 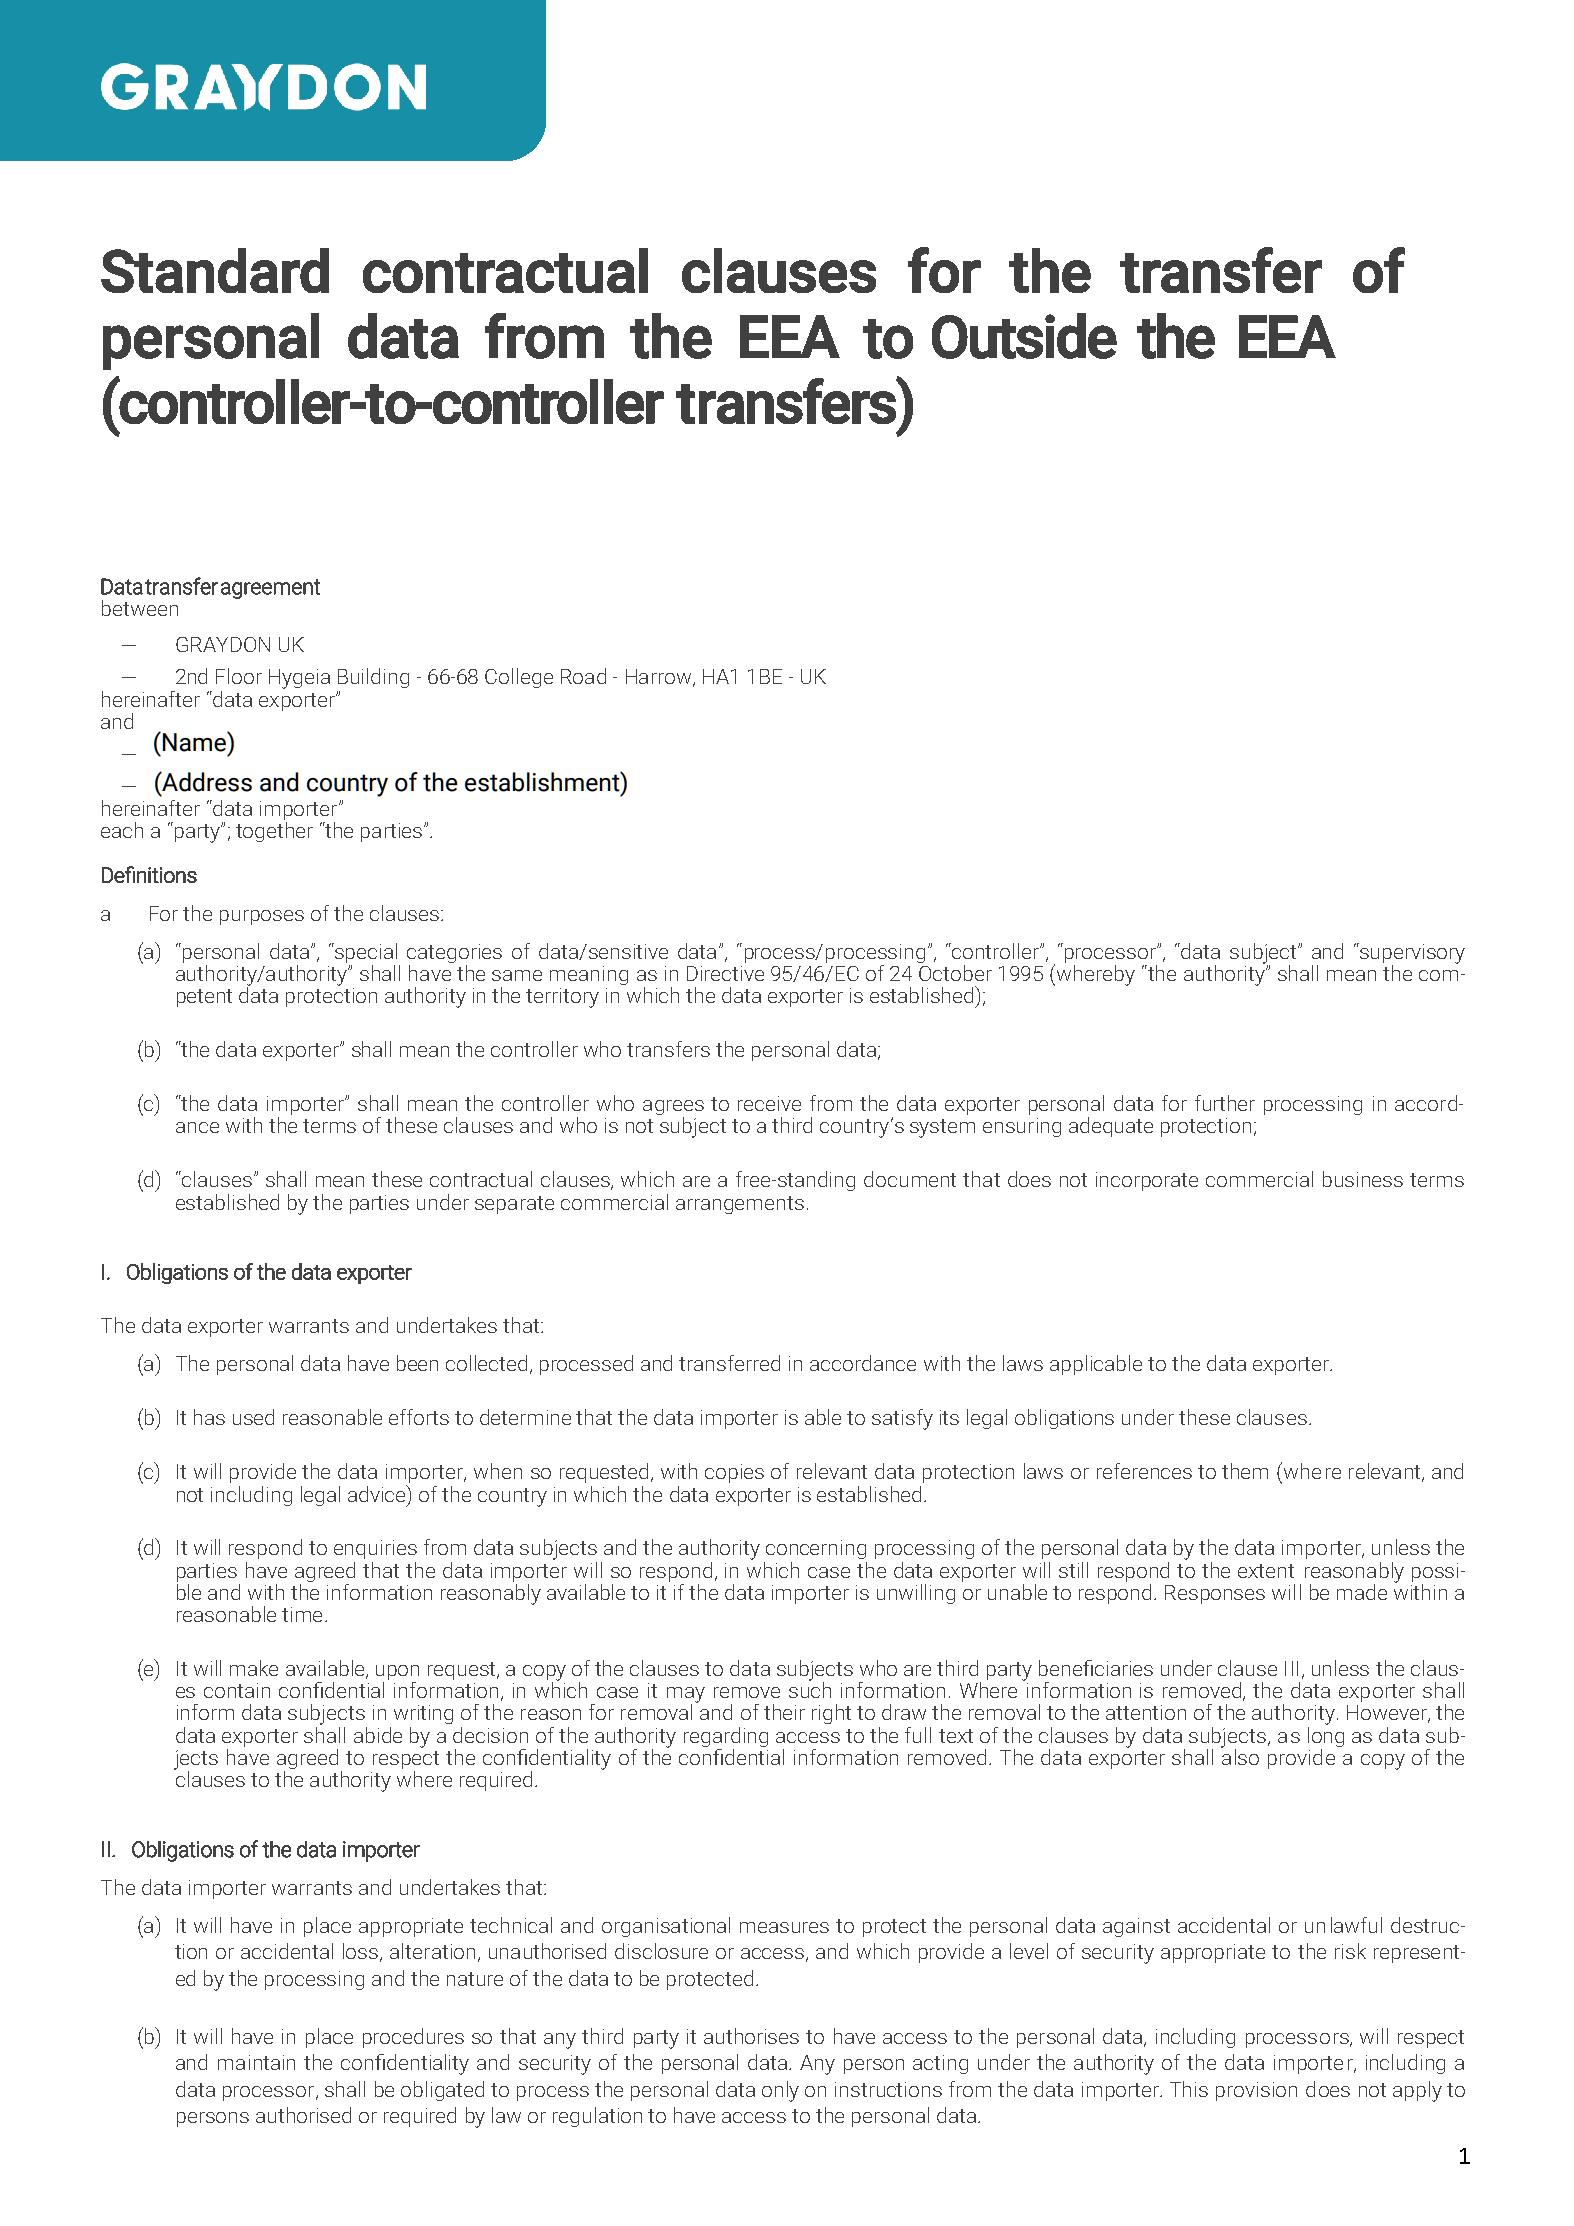 I want to click on Standard, so click(x=215, y=270).
